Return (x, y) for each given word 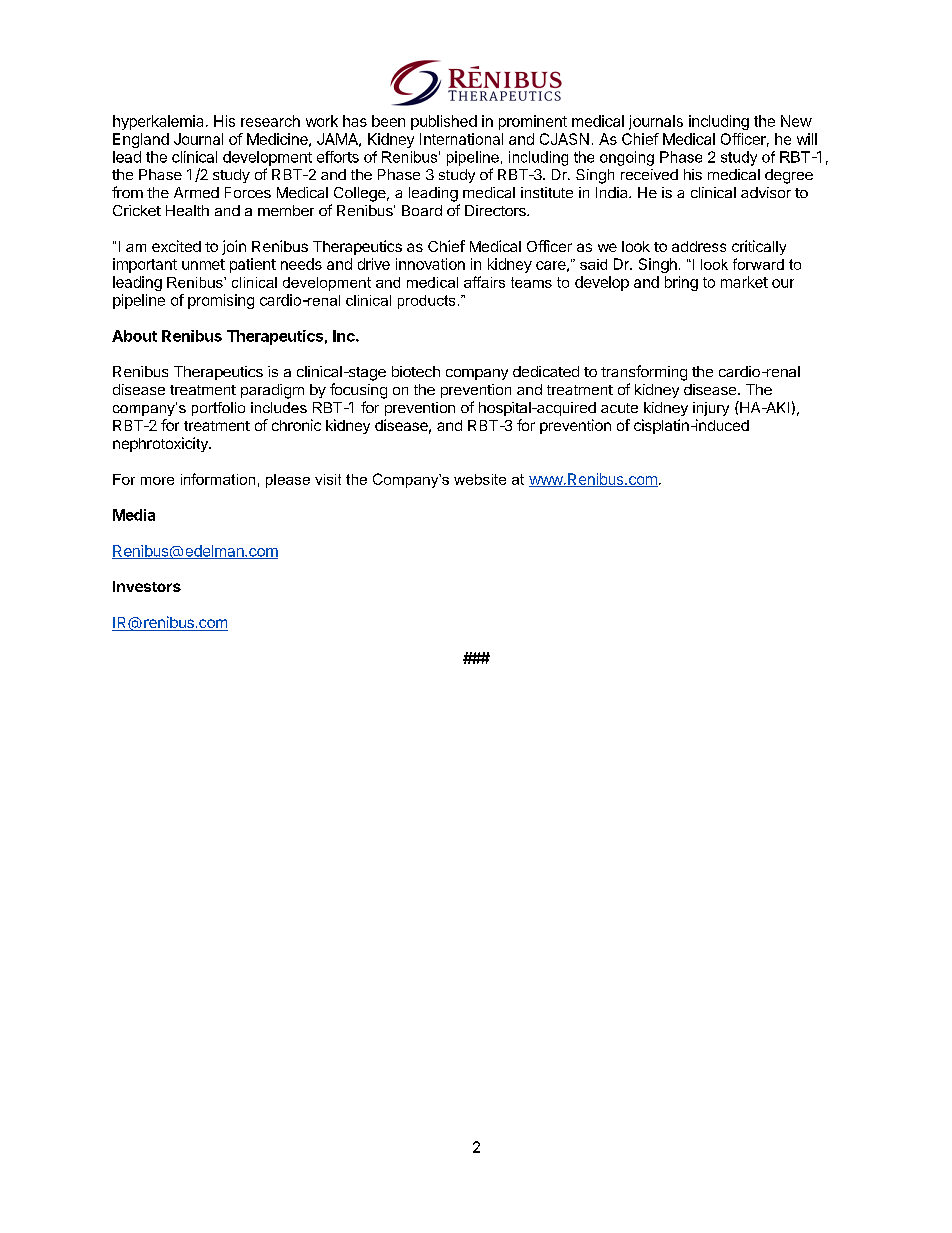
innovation (430, 264)
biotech (416, 371)
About (134, 336)
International (461, 139)
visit (328, 479)
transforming (644, 373)
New (796, 121)
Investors (147, 586)
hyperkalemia (158, 122)
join (234, 247)
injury (711, 409)
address (699, 246)
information (218, 479)
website (480, 479)
